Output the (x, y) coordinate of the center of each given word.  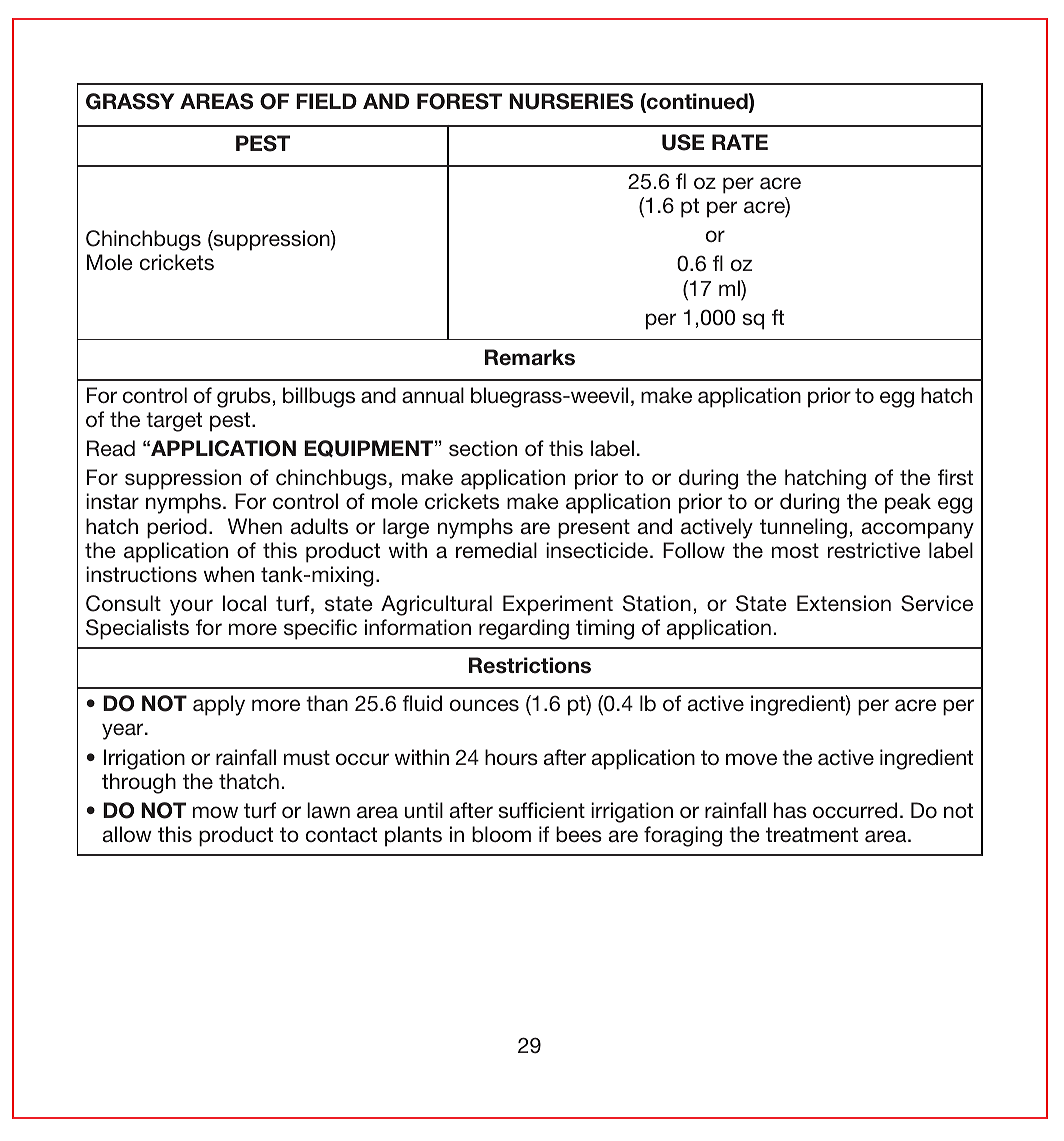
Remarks (530, 357)
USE (683, 142)
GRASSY (130, 101)
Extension (844, 603)
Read (111, 448)
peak (908, 503)
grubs (244, 397)
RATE (740, 142)
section (483, 448)
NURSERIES (571, 101)
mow (215, 812)
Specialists (137, 629)
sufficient (542, 810)
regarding (524, 629)
